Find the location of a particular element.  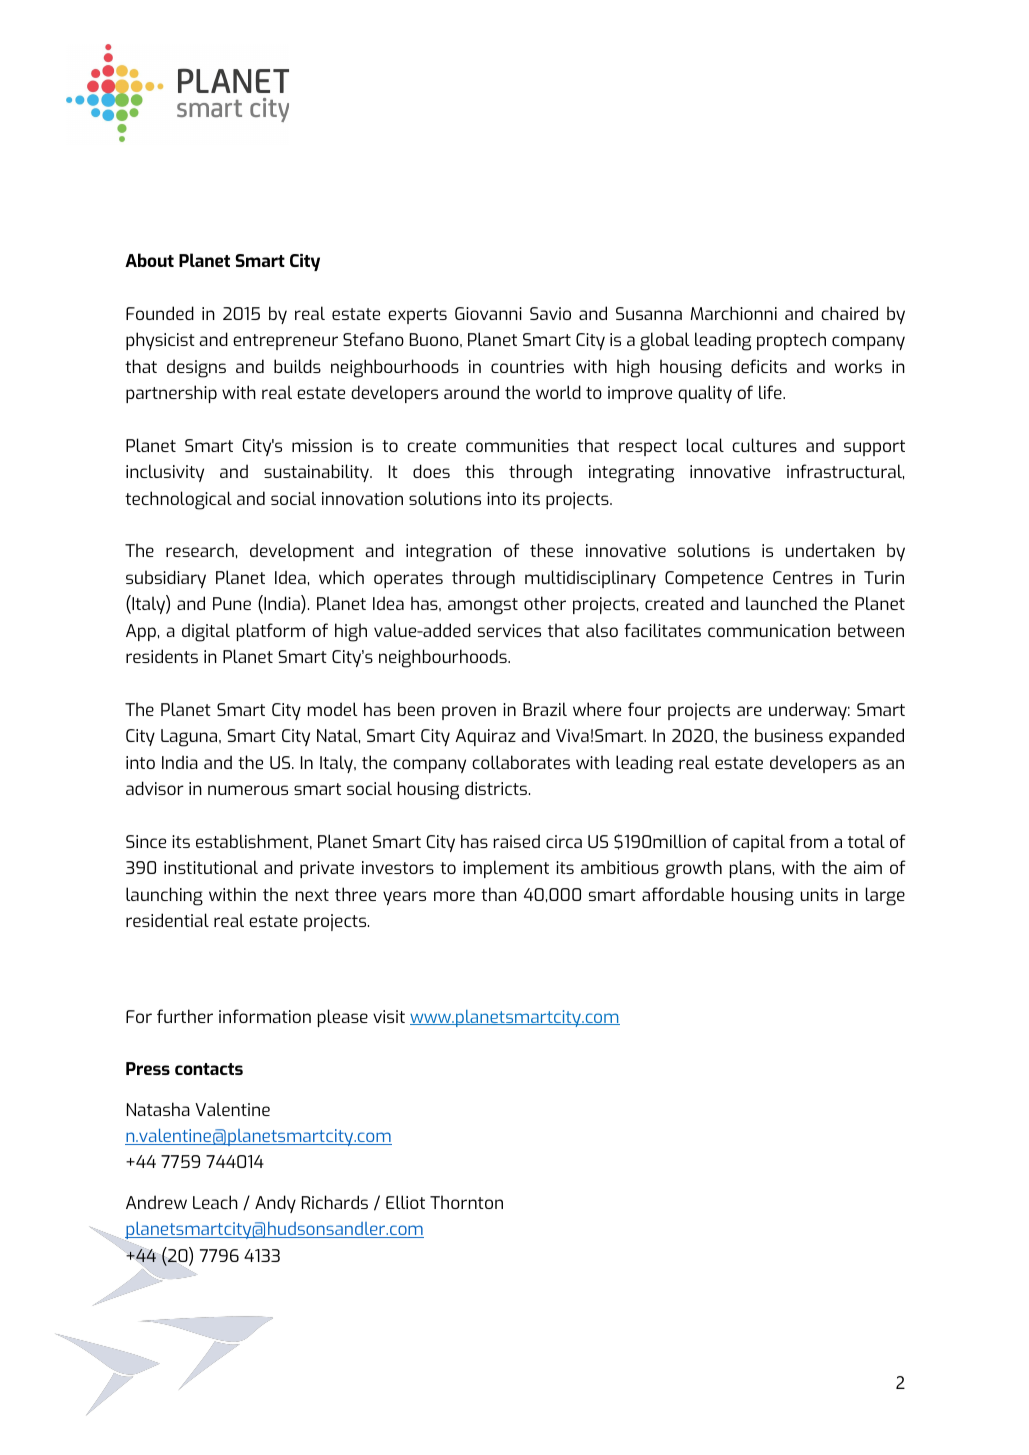

numerous is located at coordinates (248, 790).
